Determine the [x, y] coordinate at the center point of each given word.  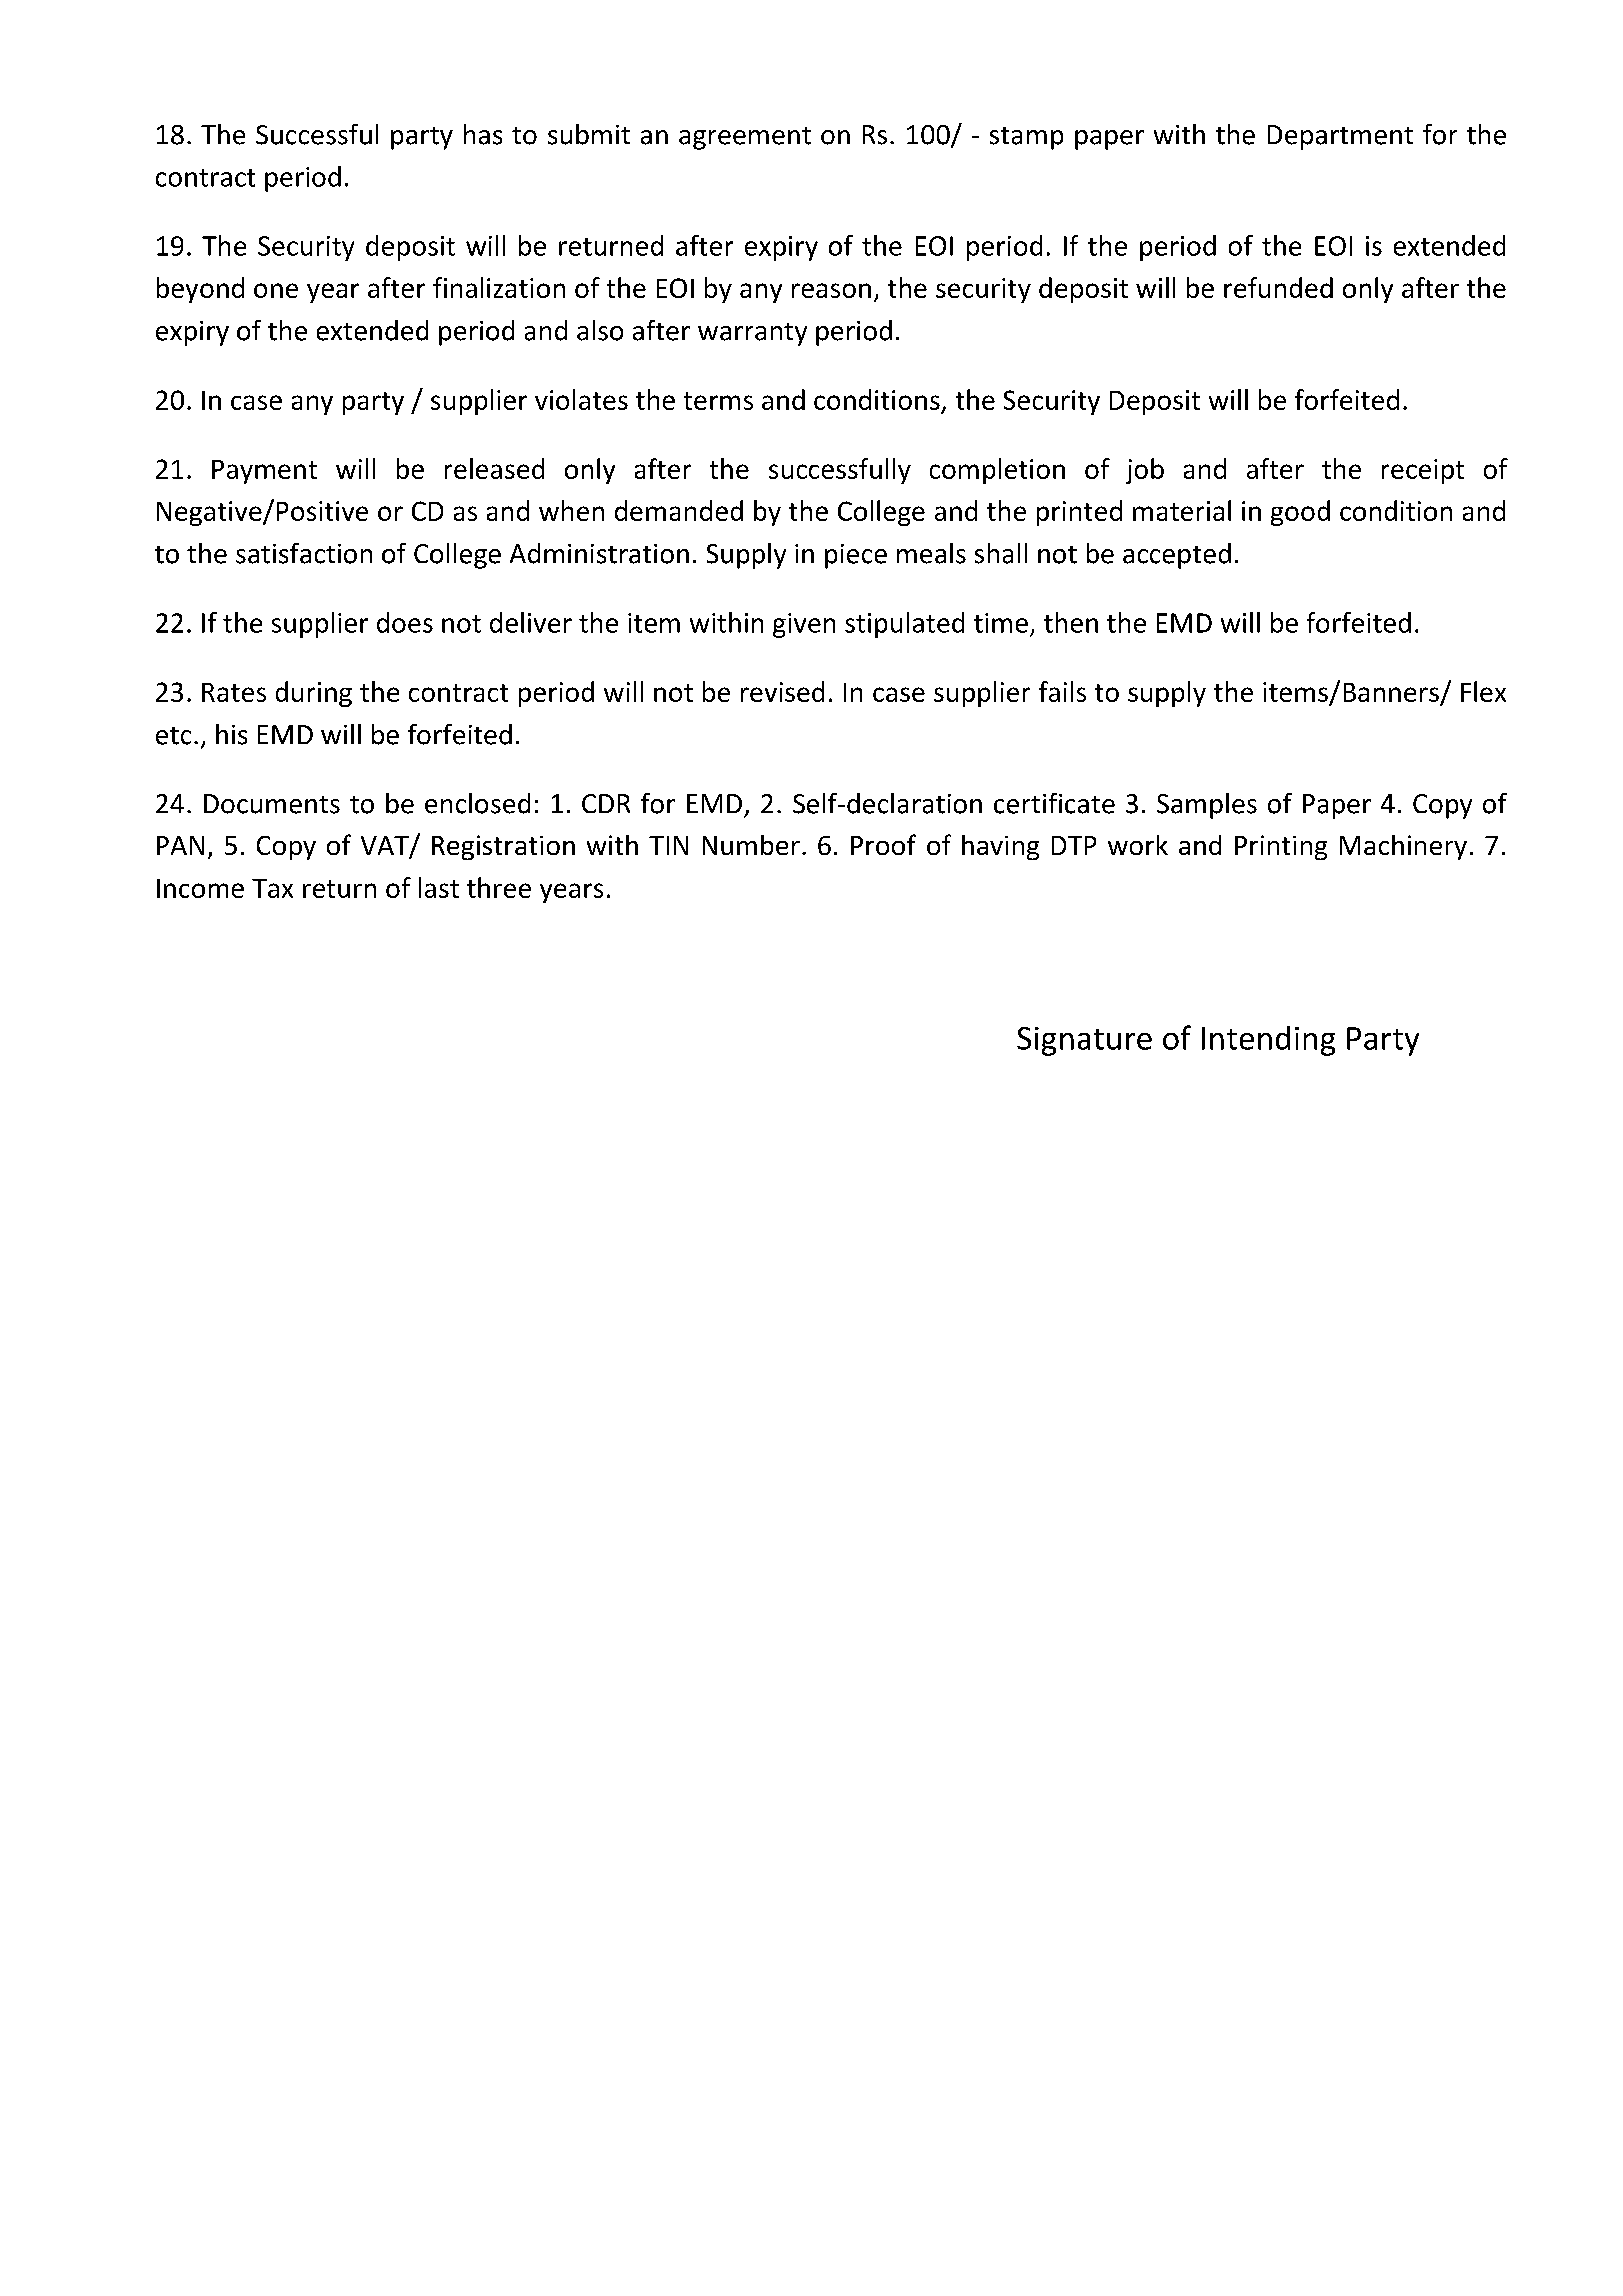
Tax [272, 888]
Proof [883, 844]
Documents [272, 804]
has [483, 134]
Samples [1207, 806]
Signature [1084, 1041]
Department [1340, 137]
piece [856, 556]
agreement [745, 138]
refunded [1278, 287]
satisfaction [304, 553]
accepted [1177, 556]
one [276, 290]
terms [718, 401]
